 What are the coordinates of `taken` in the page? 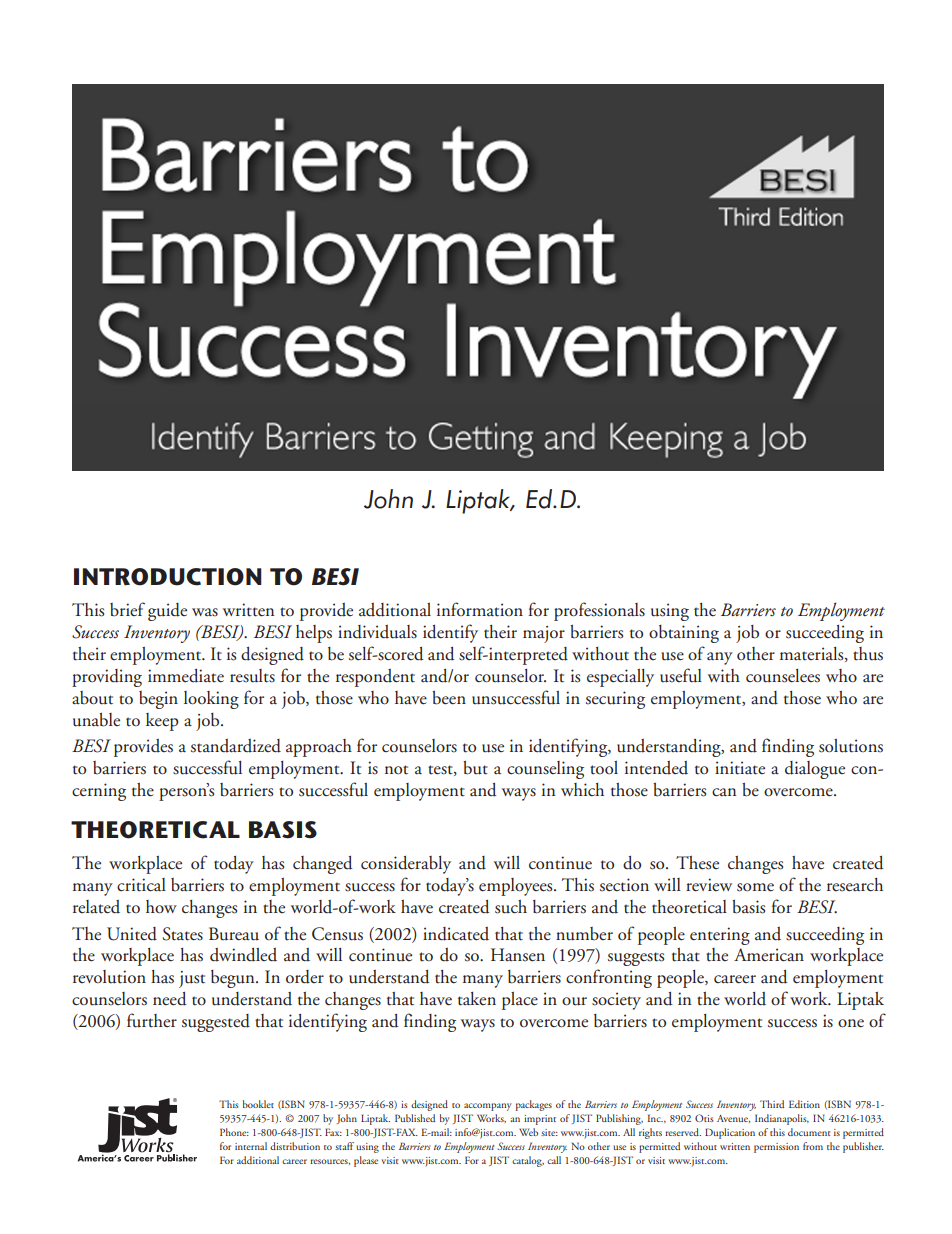 It's located at (477, 999).
